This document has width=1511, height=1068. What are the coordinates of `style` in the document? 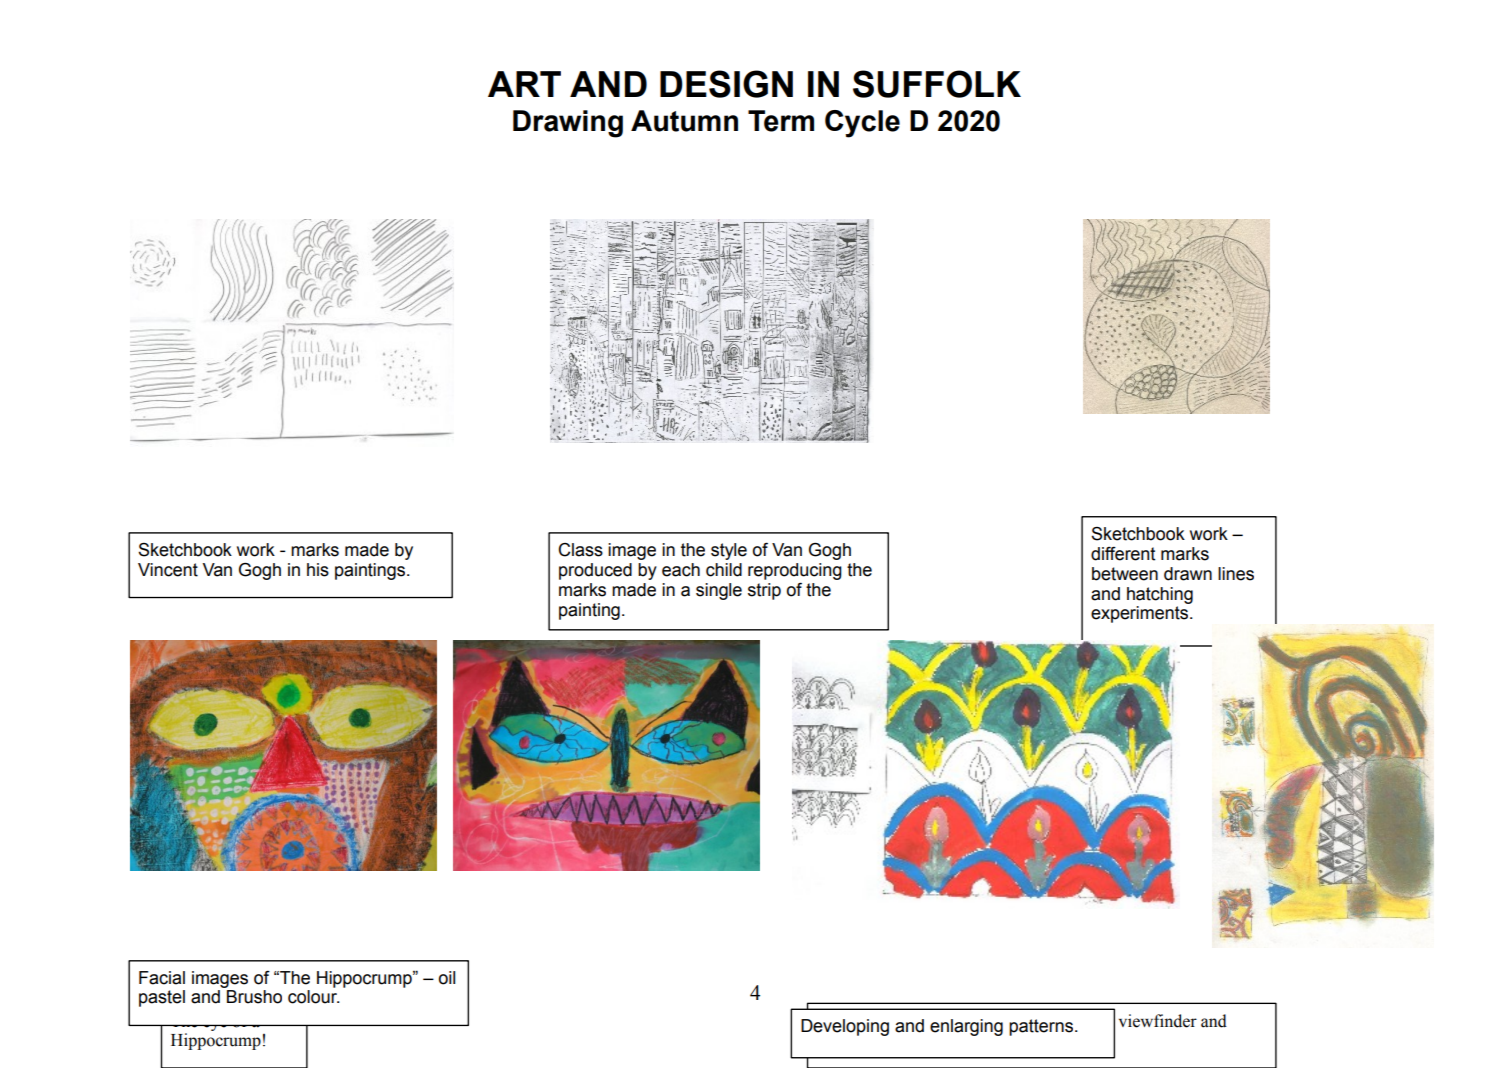 It's located at (729, 551).
